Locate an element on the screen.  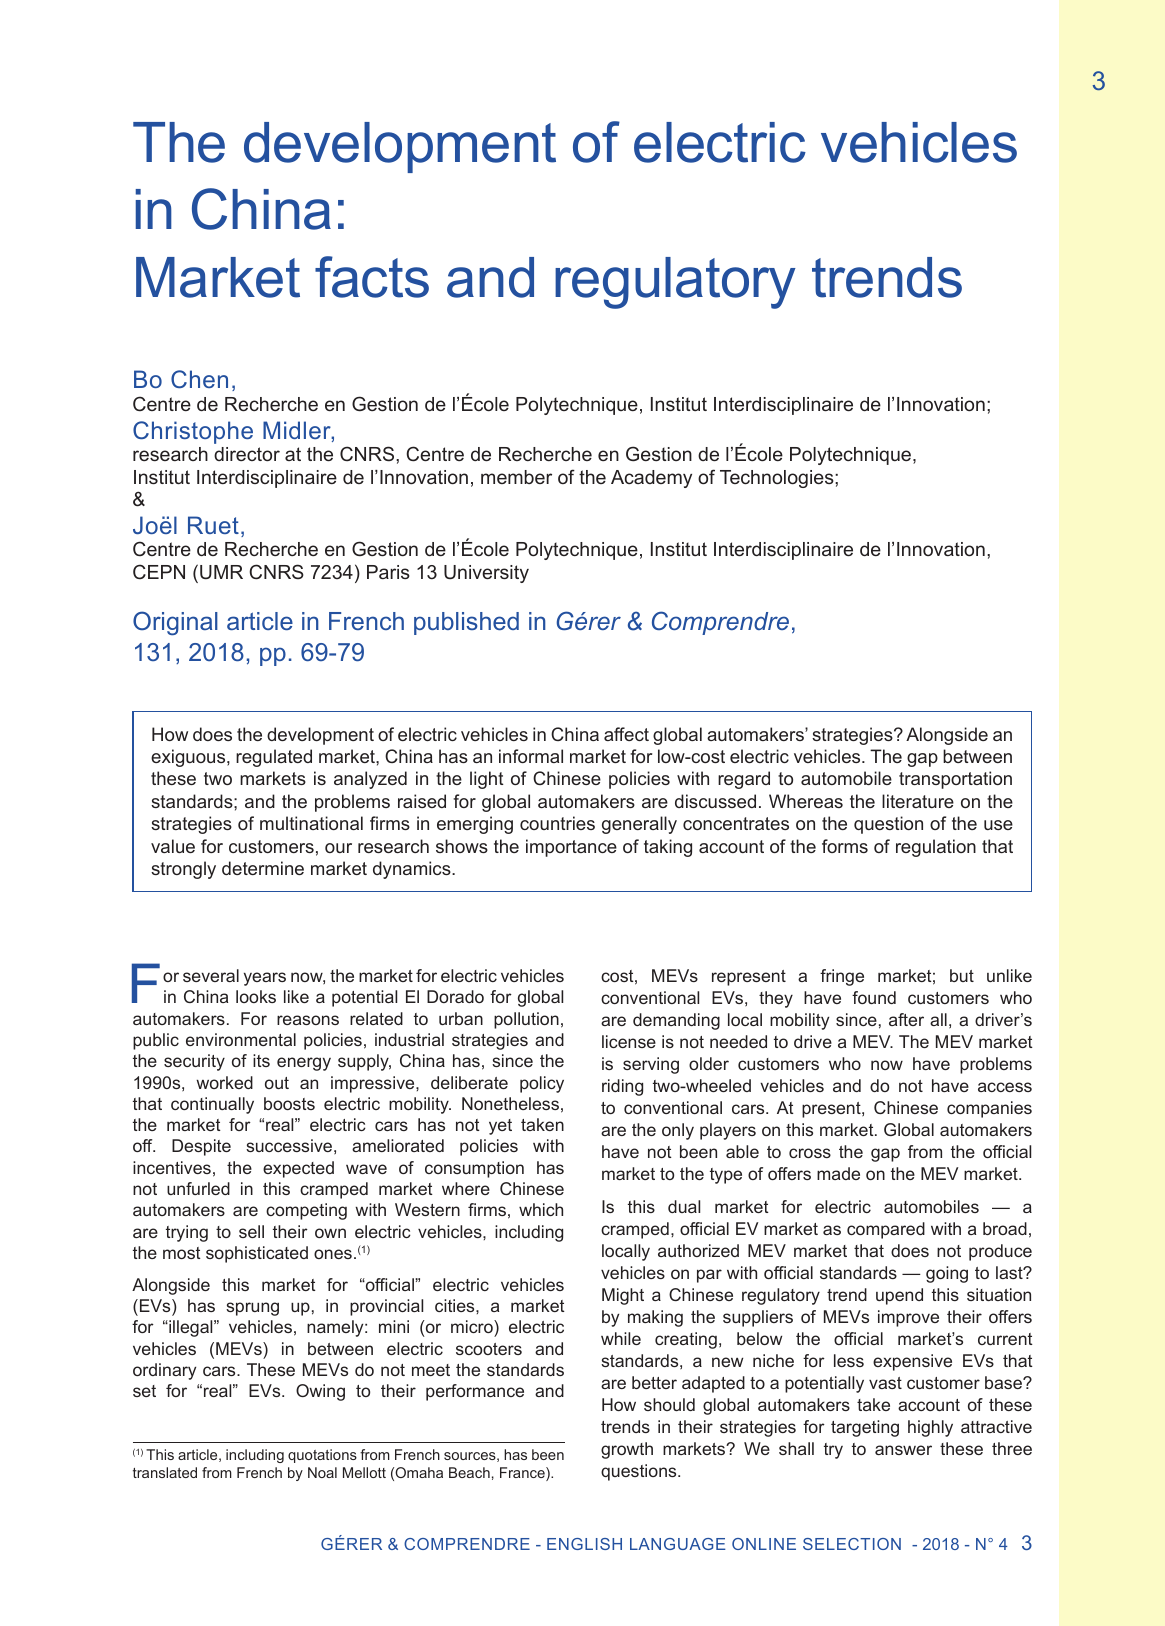
Technologies is located at coordinates (778, 479).
